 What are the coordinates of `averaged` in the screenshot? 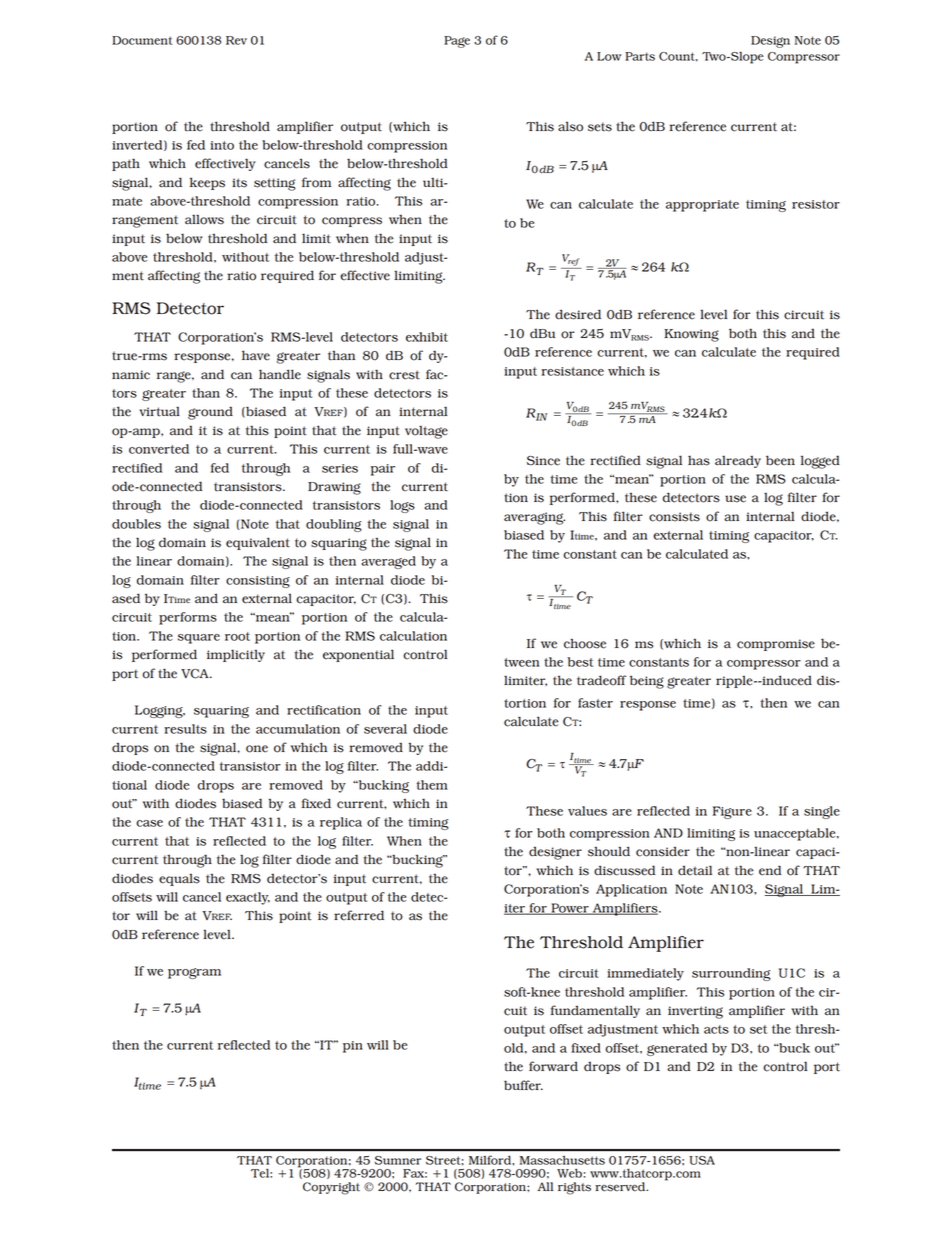 It's located at (388, 562).
